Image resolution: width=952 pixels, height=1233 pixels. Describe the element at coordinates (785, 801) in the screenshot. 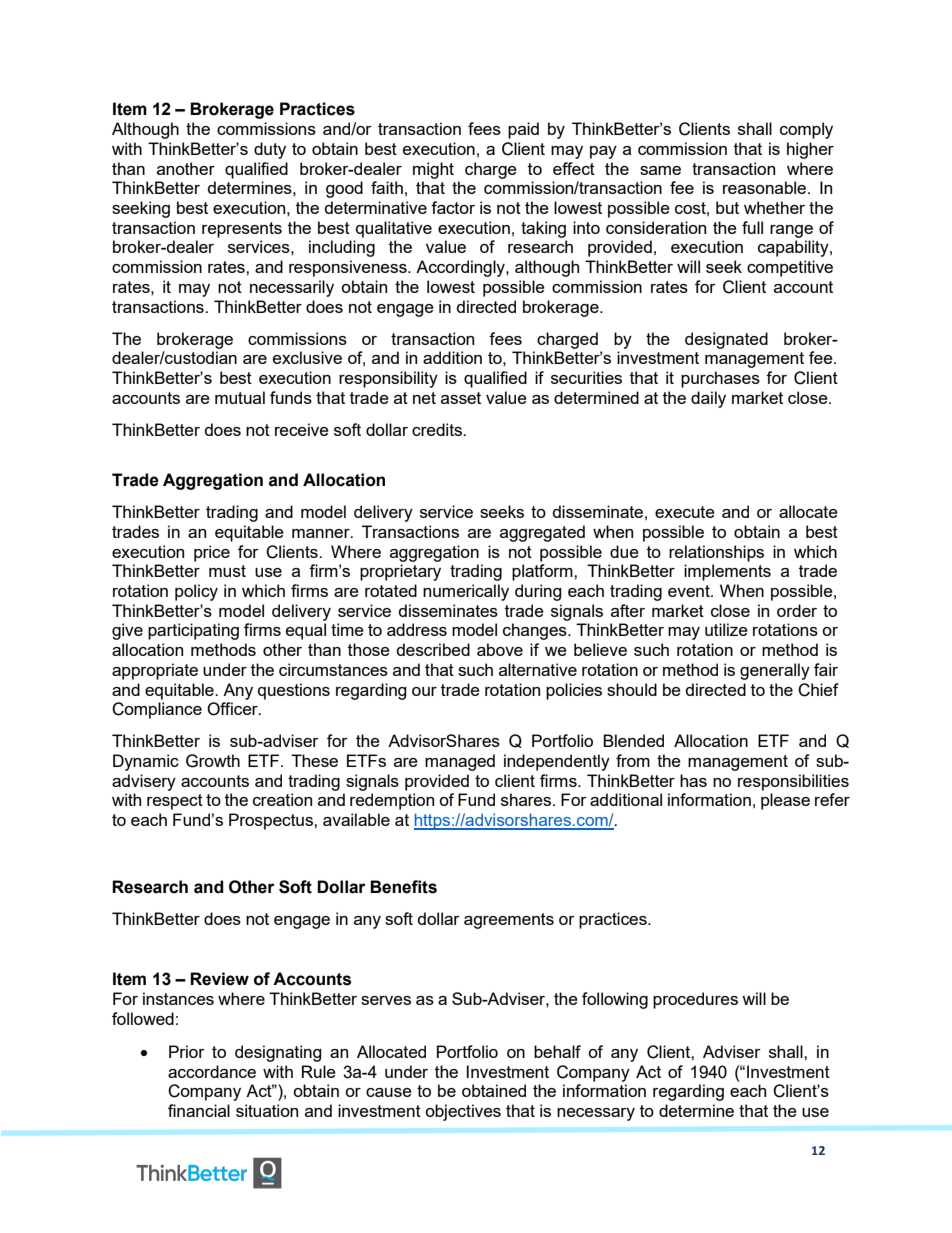

I see `please` at that location.
